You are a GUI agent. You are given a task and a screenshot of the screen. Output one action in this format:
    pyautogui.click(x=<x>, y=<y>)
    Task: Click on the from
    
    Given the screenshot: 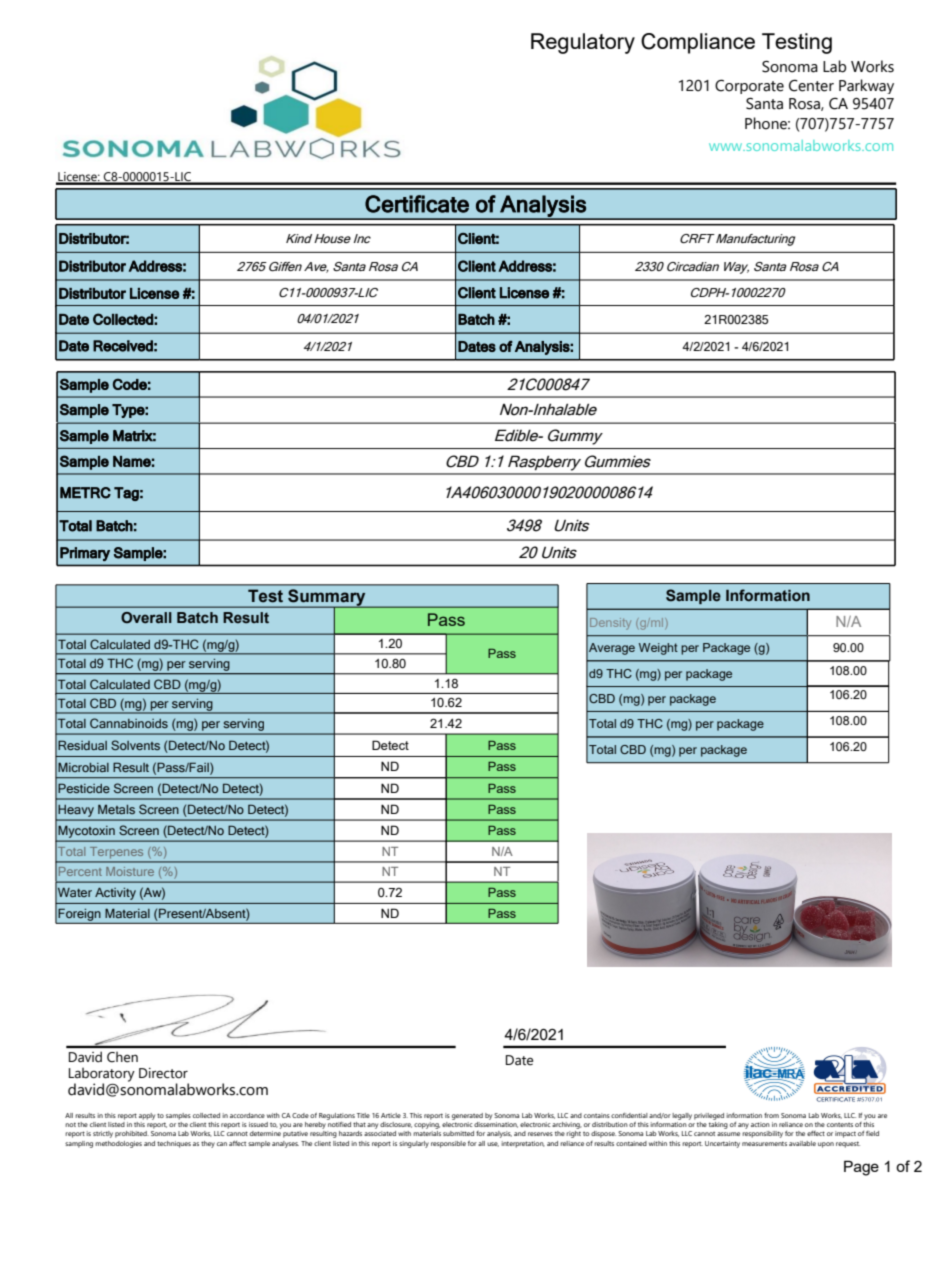 What is the action you would take?
    pyautogui.click(x=771, y=1115)
